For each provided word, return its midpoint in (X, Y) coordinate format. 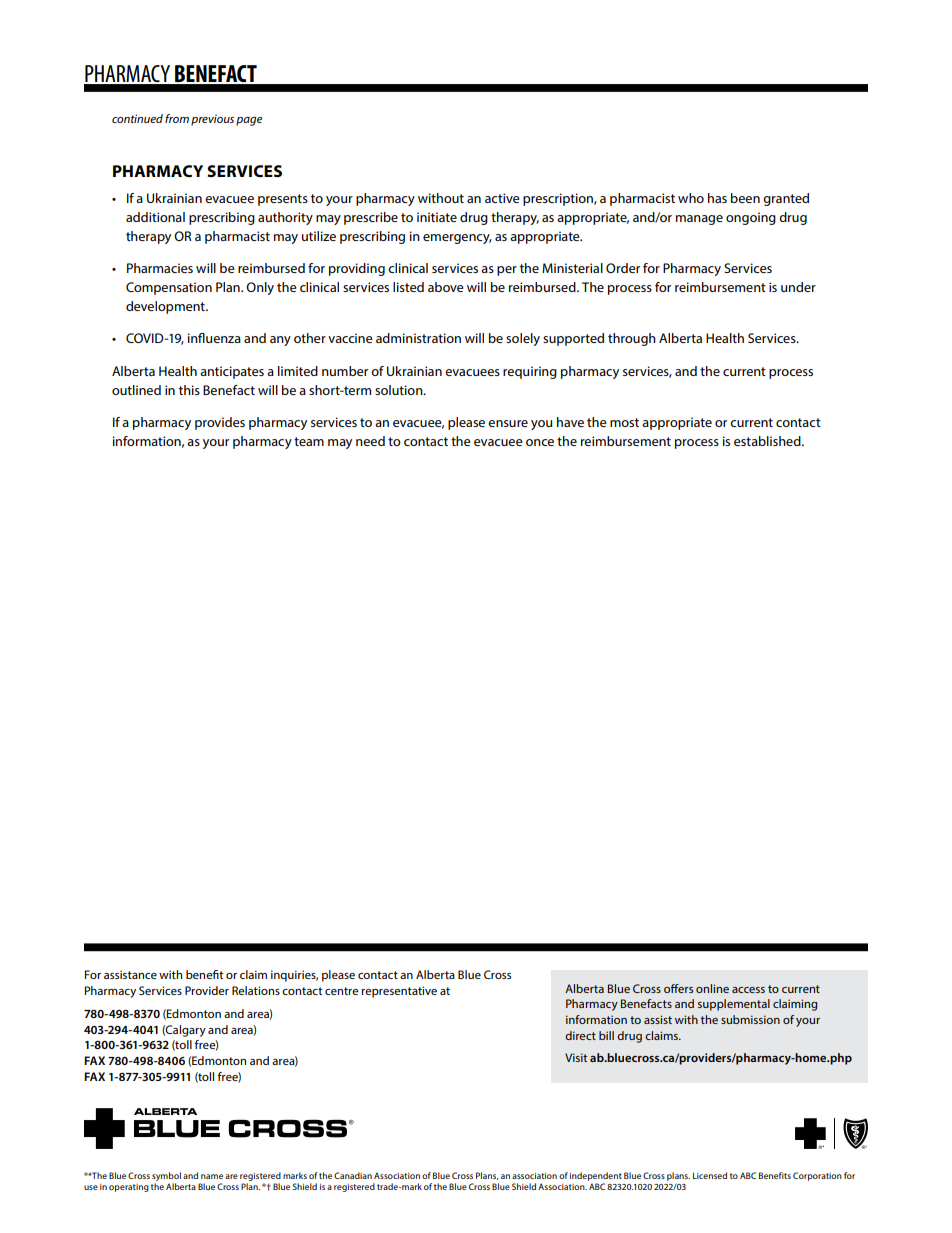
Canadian (353, 1175)
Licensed (710, 1175)
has (717, 198)
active (502, 198)
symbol (166, 1178)
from (177, 118)
